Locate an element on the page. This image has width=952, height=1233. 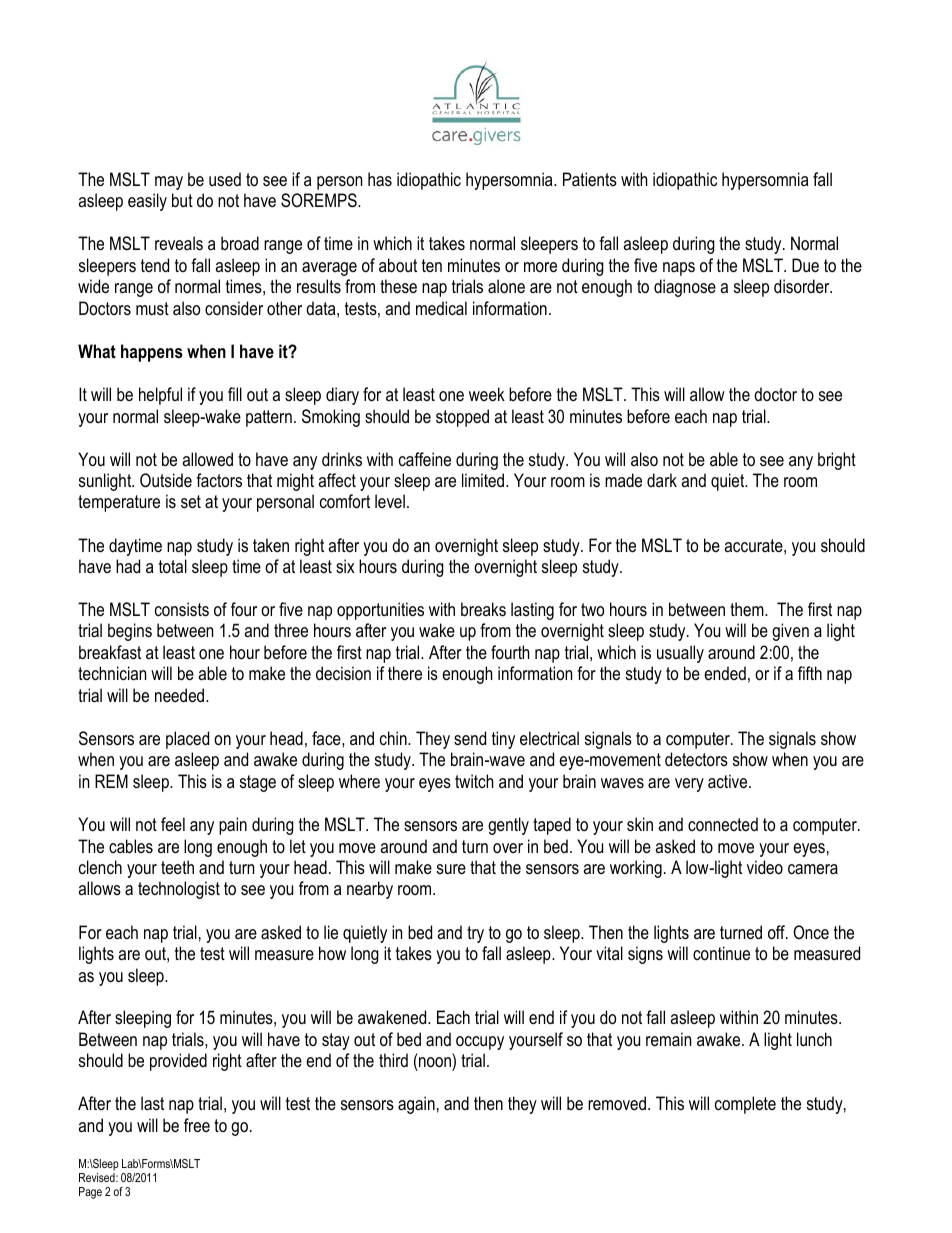
there is located at coordinates (405, 673).
